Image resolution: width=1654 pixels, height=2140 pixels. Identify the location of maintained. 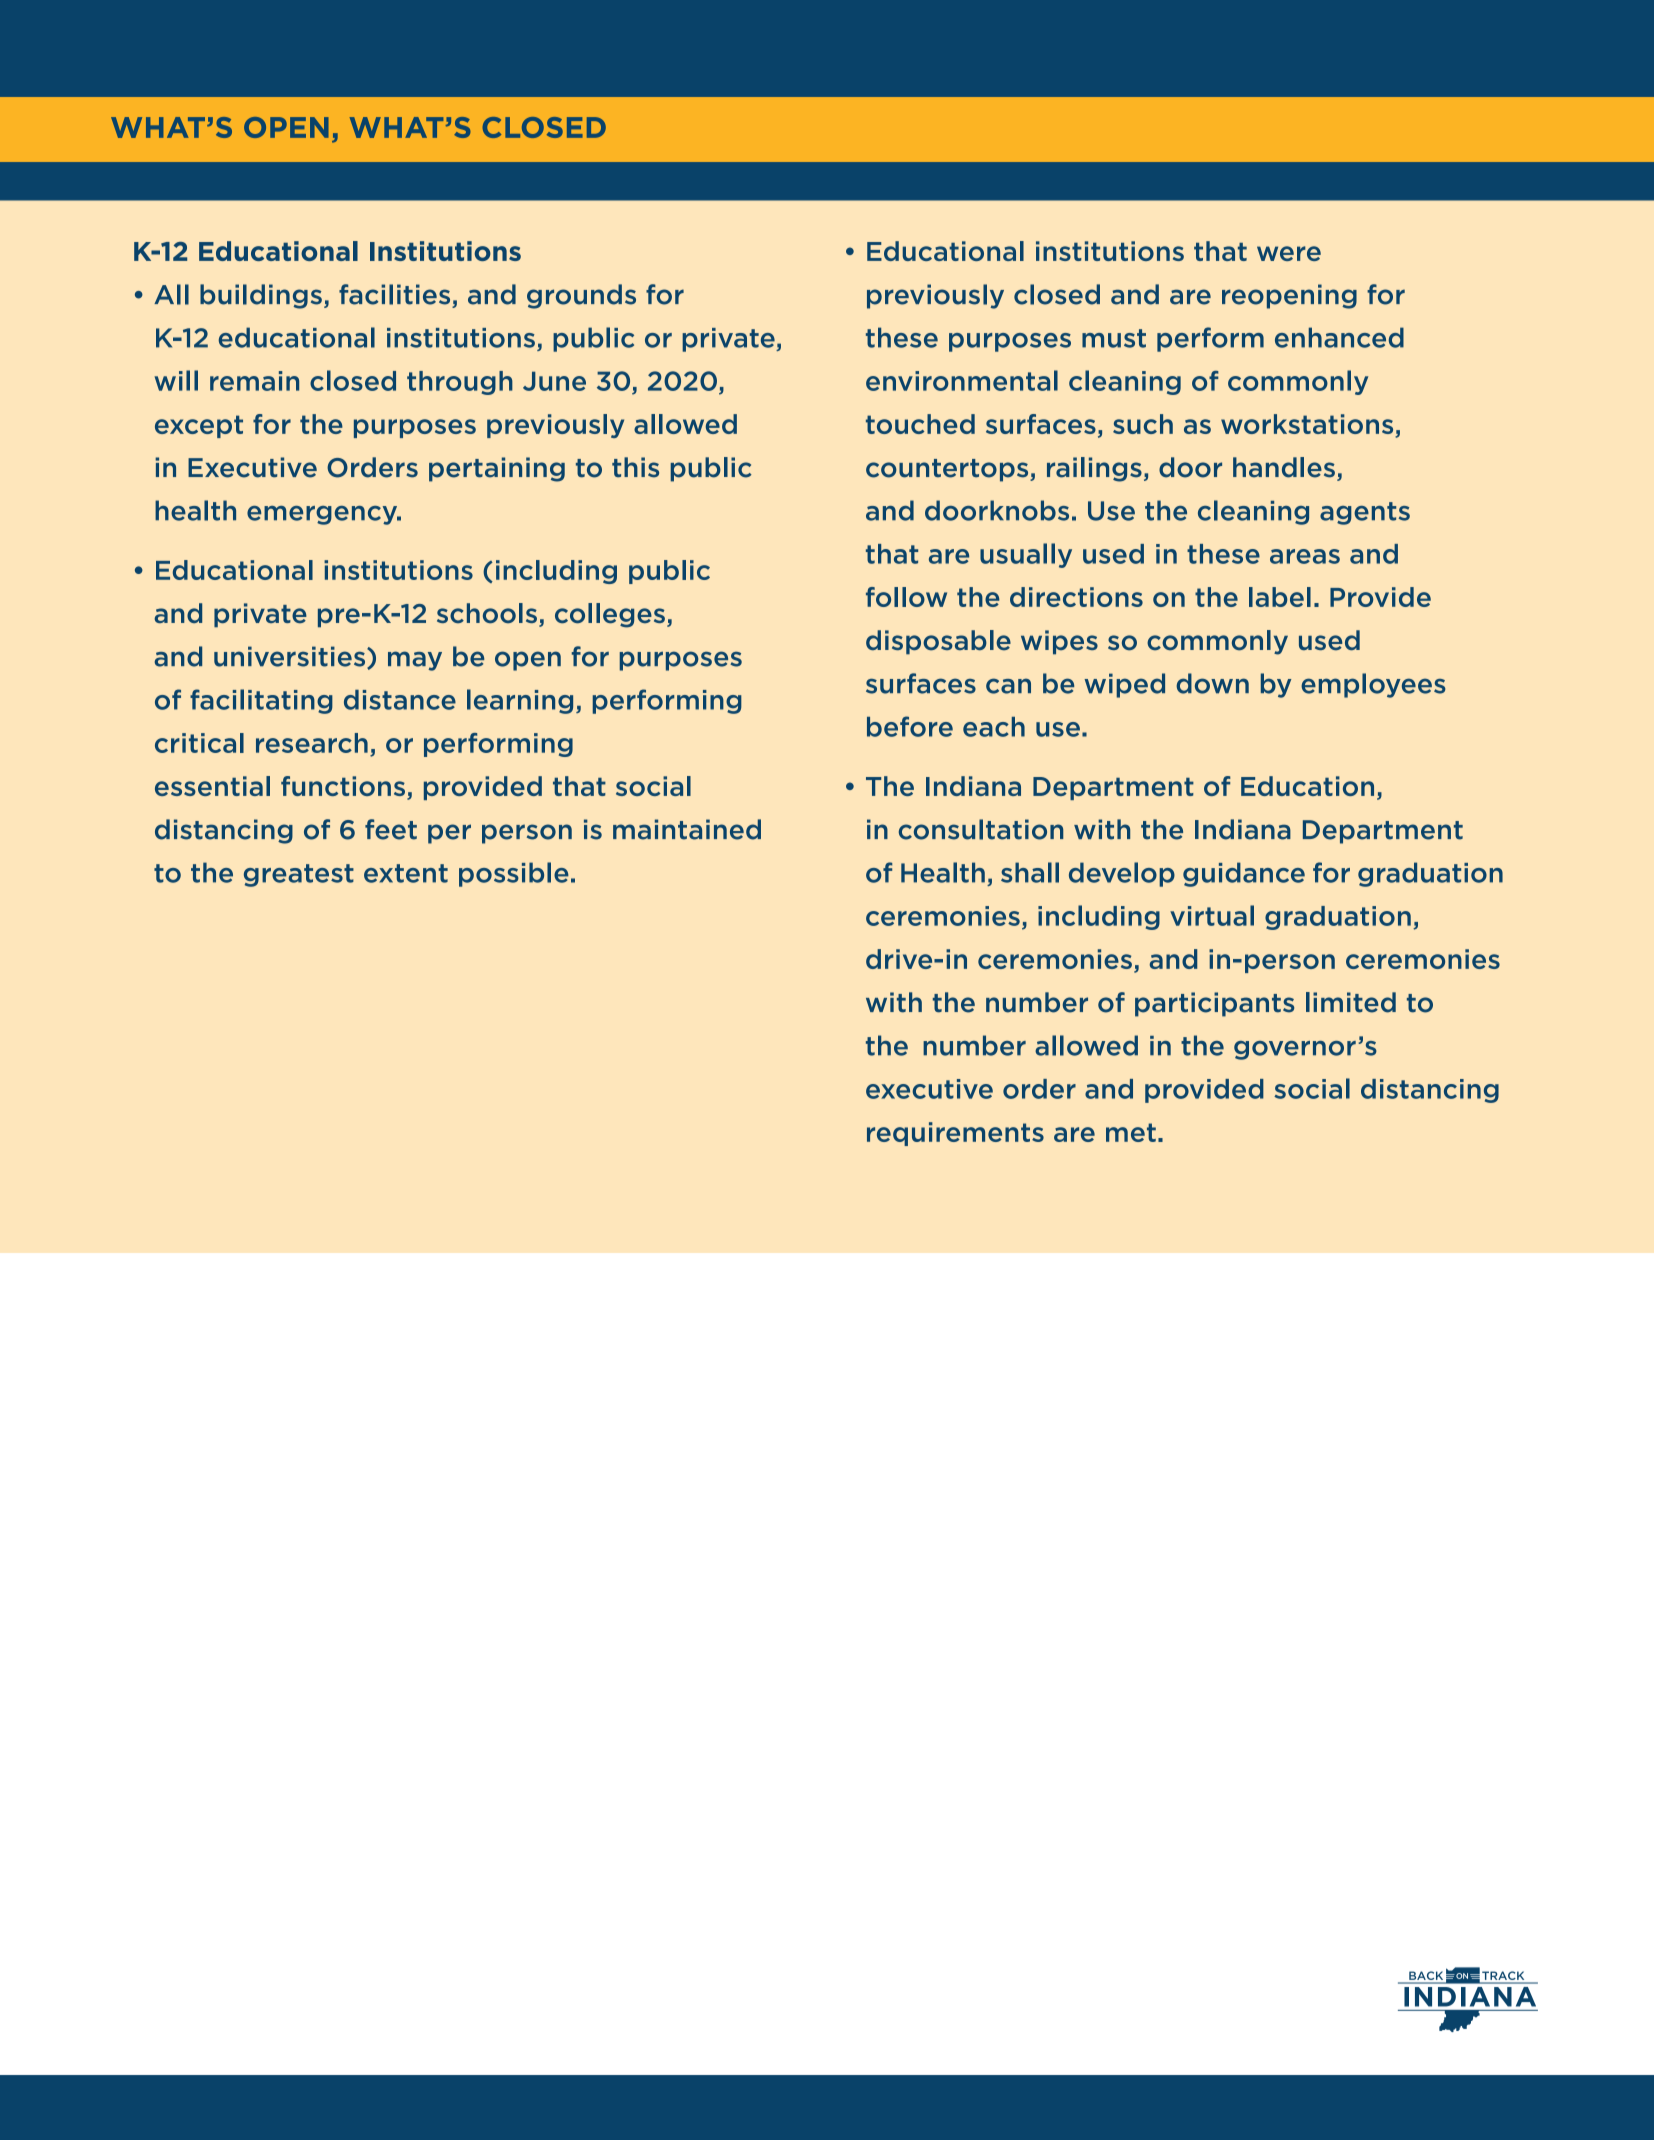
(687, 829).
